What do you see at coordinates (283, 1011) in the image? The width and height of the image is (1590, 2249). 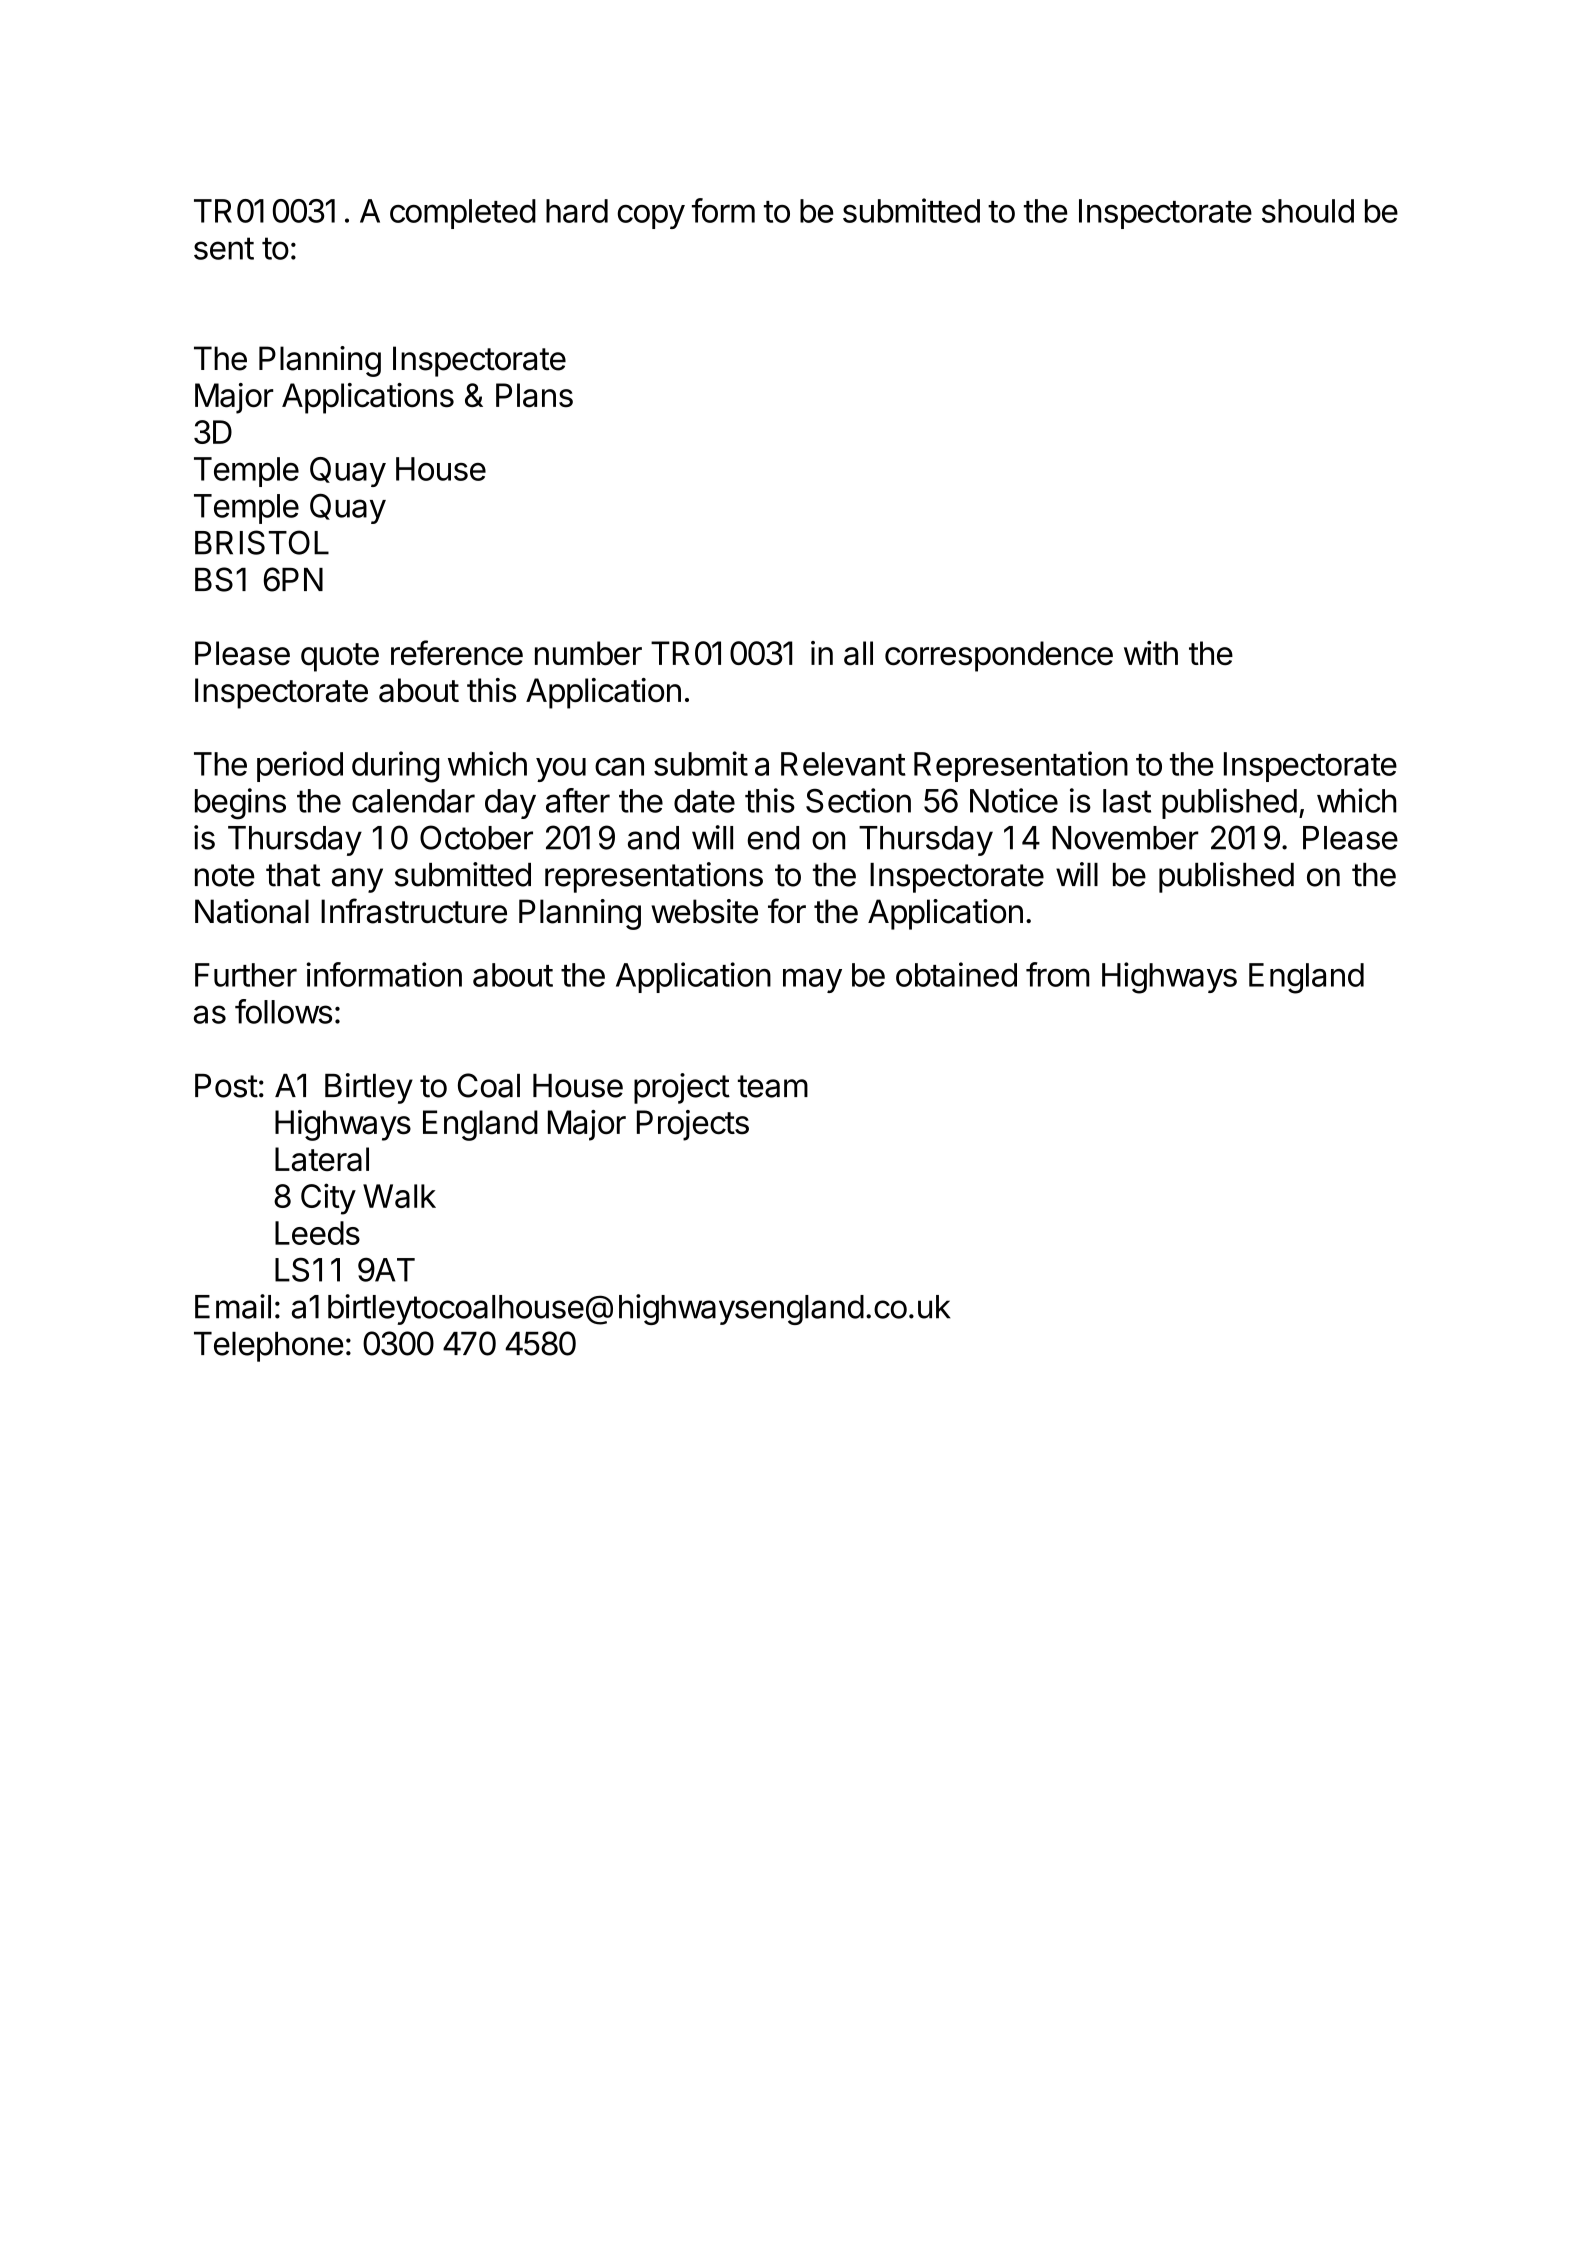 I see `follows` at bounding box center [283, 1011].
